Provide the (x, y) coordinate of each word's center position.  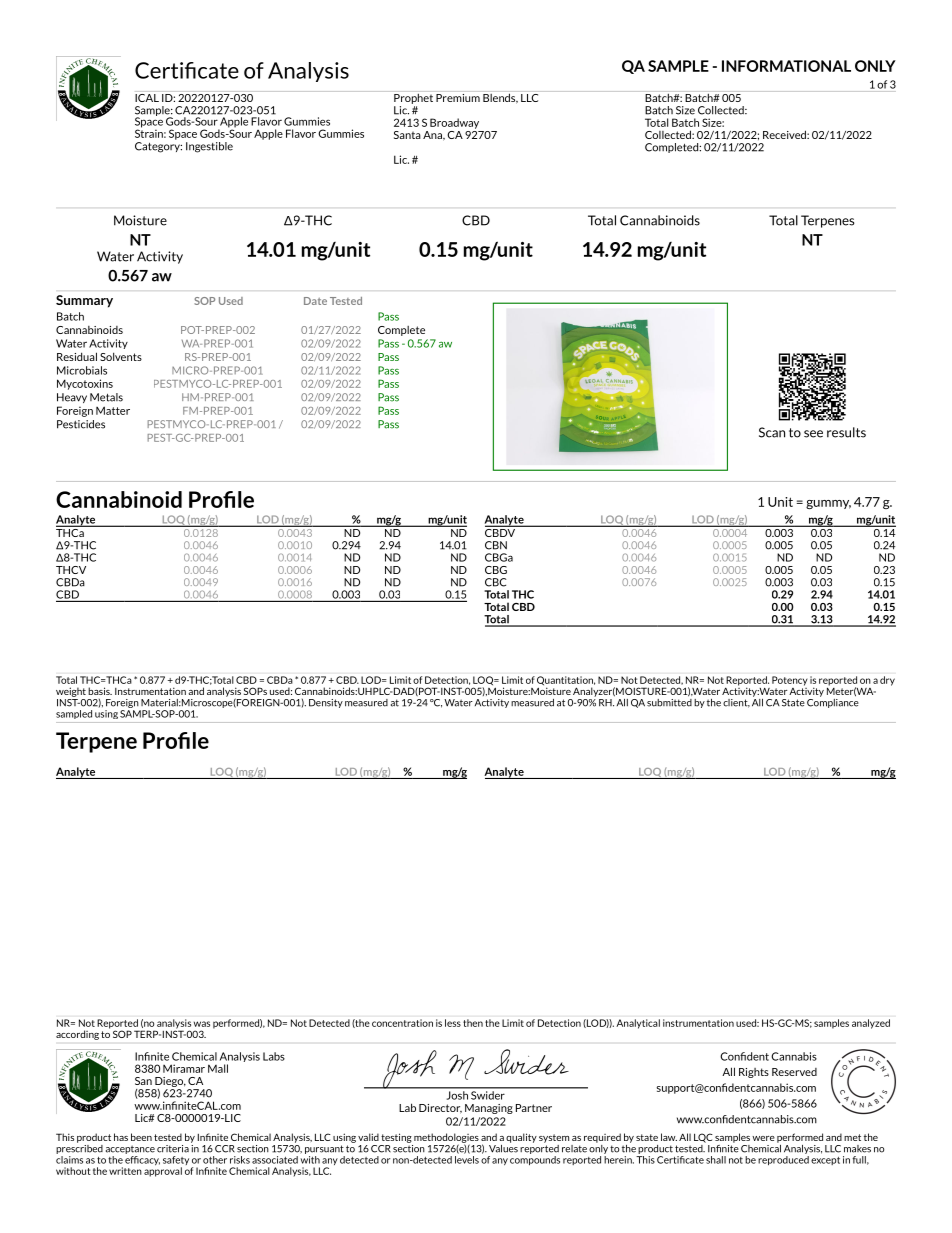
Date (315, 301)
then (473, 1023)
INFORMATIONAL (786, 66)
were (763, 1138)
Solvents (121, 356)
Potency (789, 681)
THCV (71, 570)
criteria (173, 1149)
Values (503, 1147)
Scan (772, 432)
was (202, 1024)
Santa (407, 135)
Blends (500, 98)
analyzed (871, 1024)
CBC (496, 582)
